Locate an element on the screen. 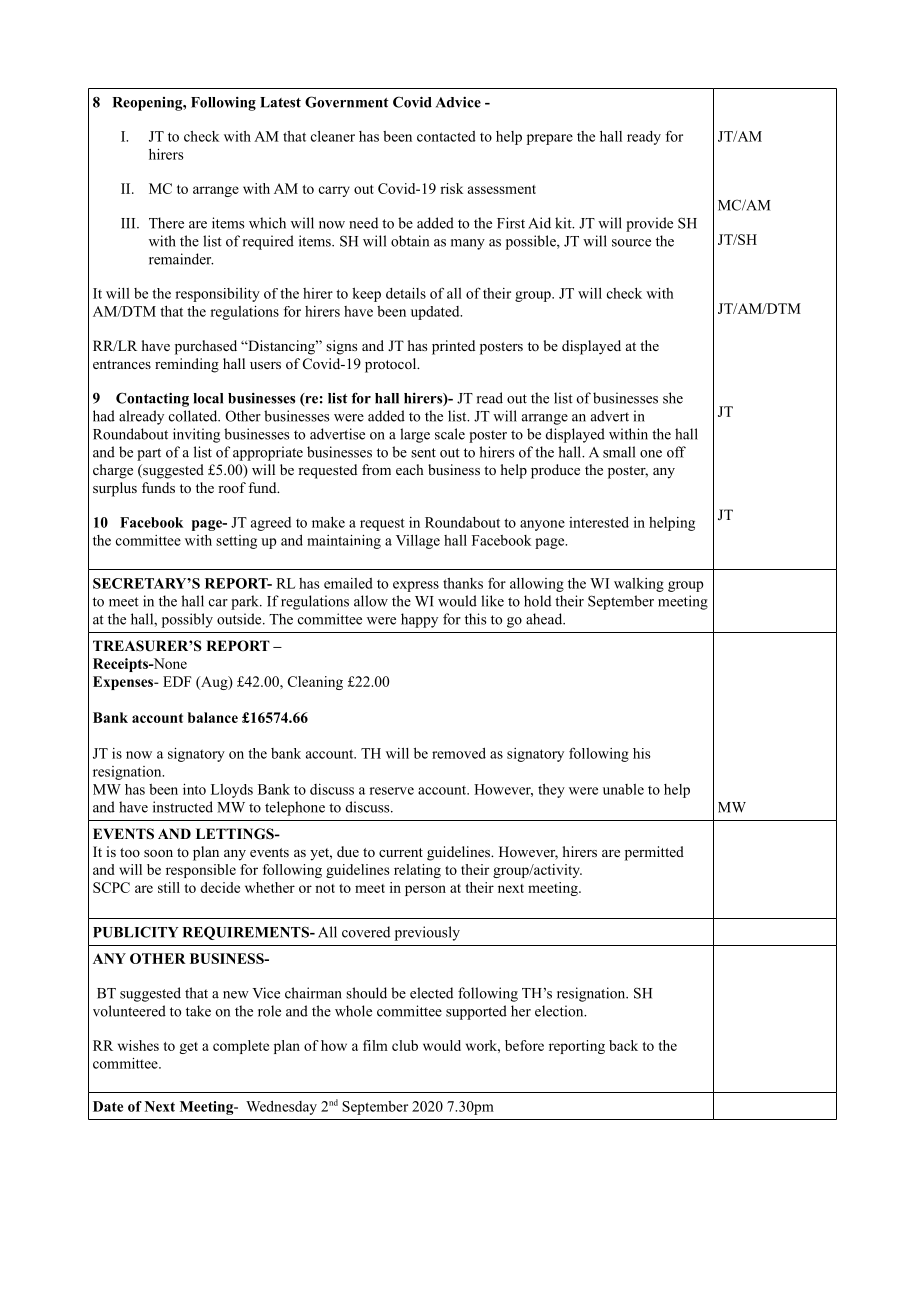  instructed is located at coordinates (183, 807).
